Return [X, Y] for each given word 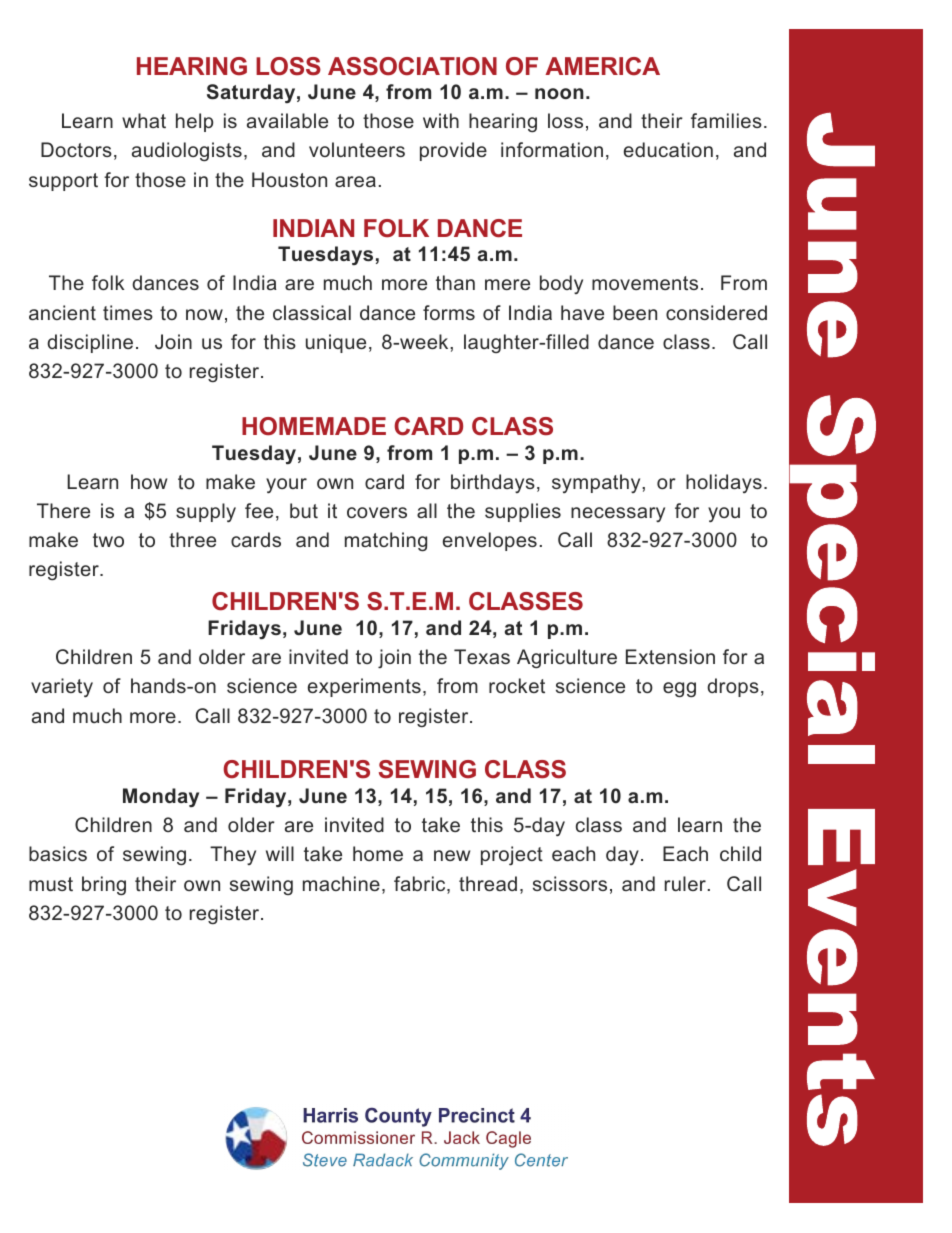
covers [377, 512]
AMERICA [602, 66]
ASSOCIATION [412, 66]
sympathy [597, 483]
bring [104, 885]
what [144, 120]
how [149, 481]
